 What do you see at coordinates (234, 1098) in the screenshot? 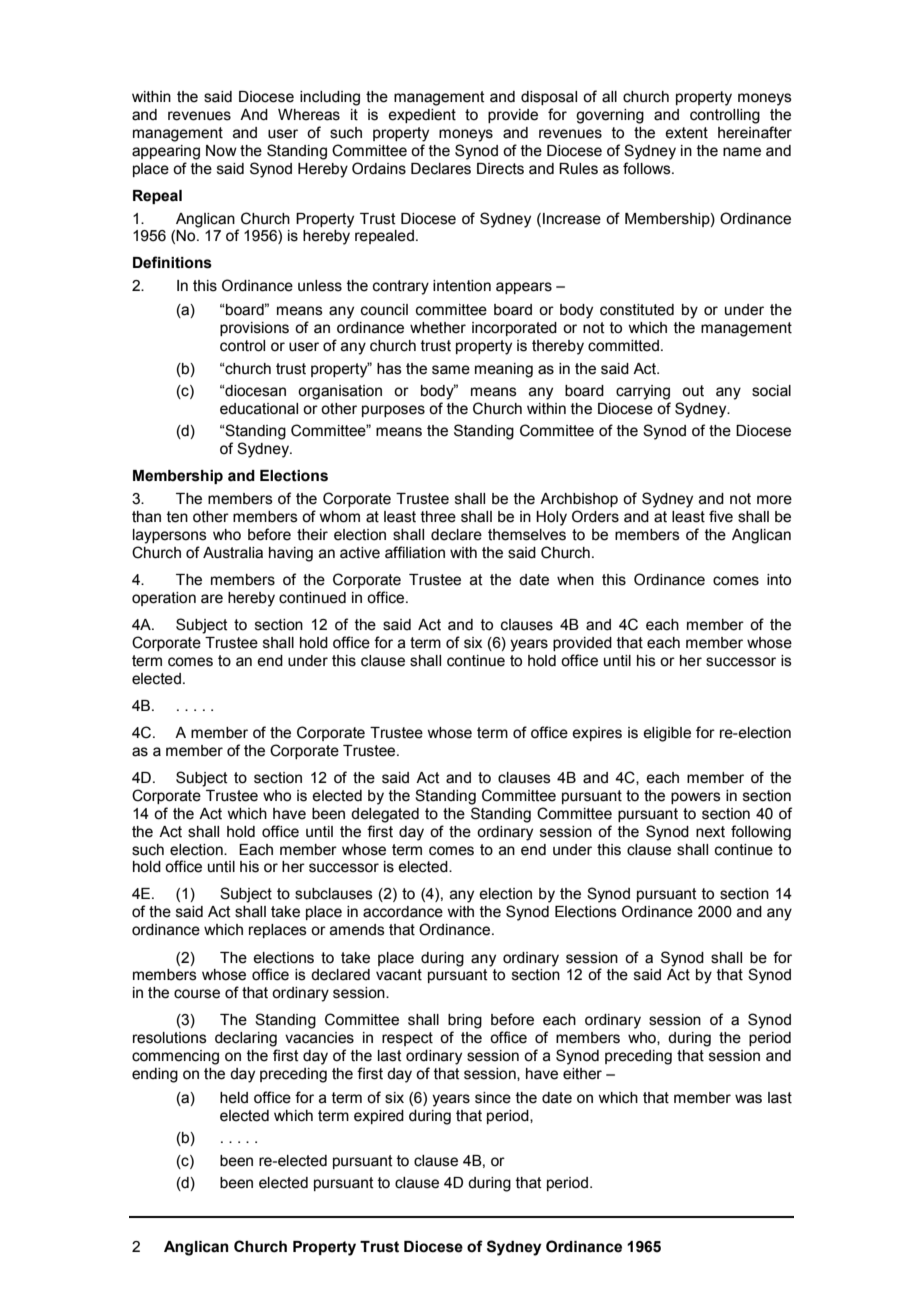
I see `held` at bounding box center [234, 1098].
